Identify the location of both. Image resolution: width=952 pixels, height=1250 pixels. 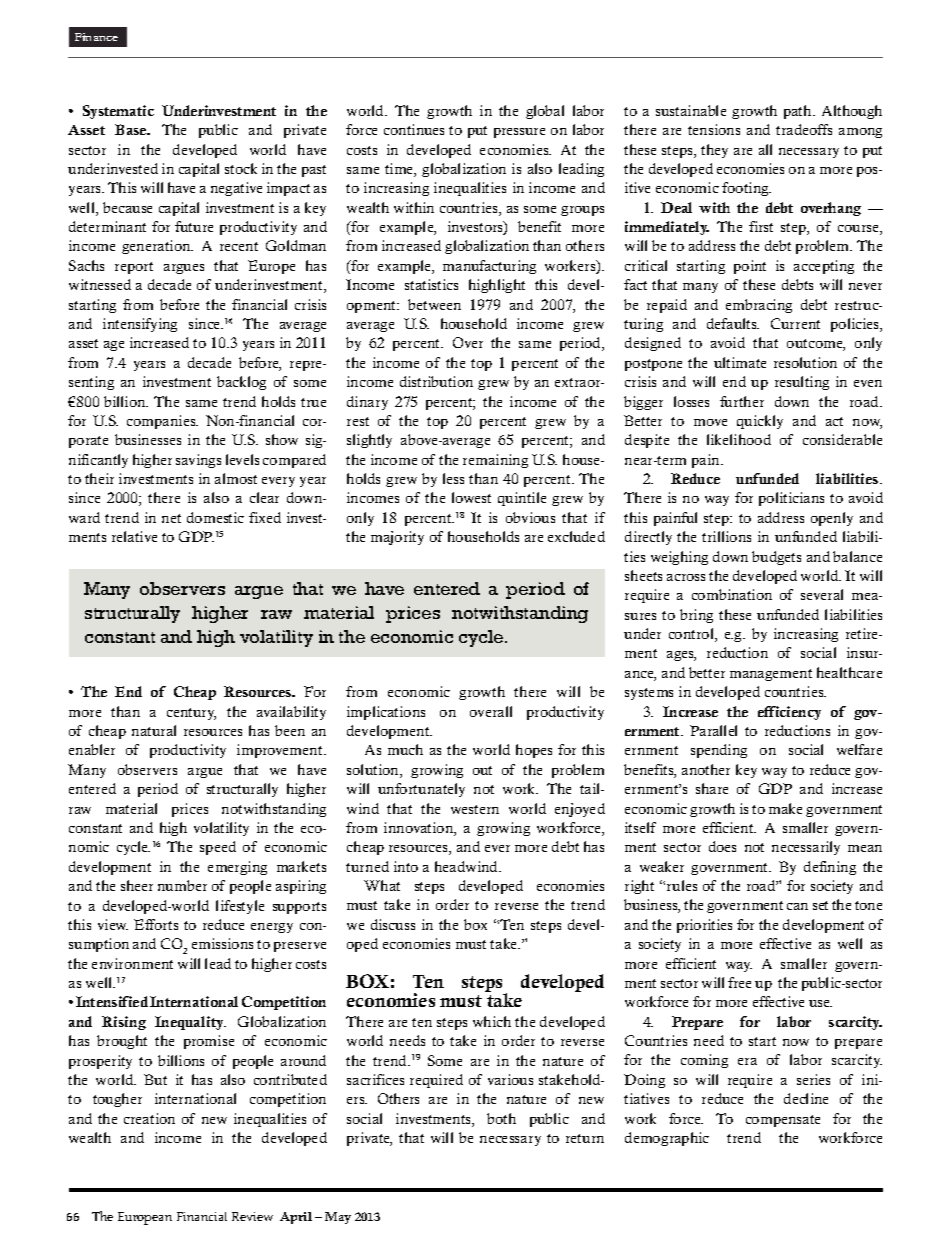
(501, 1118).
